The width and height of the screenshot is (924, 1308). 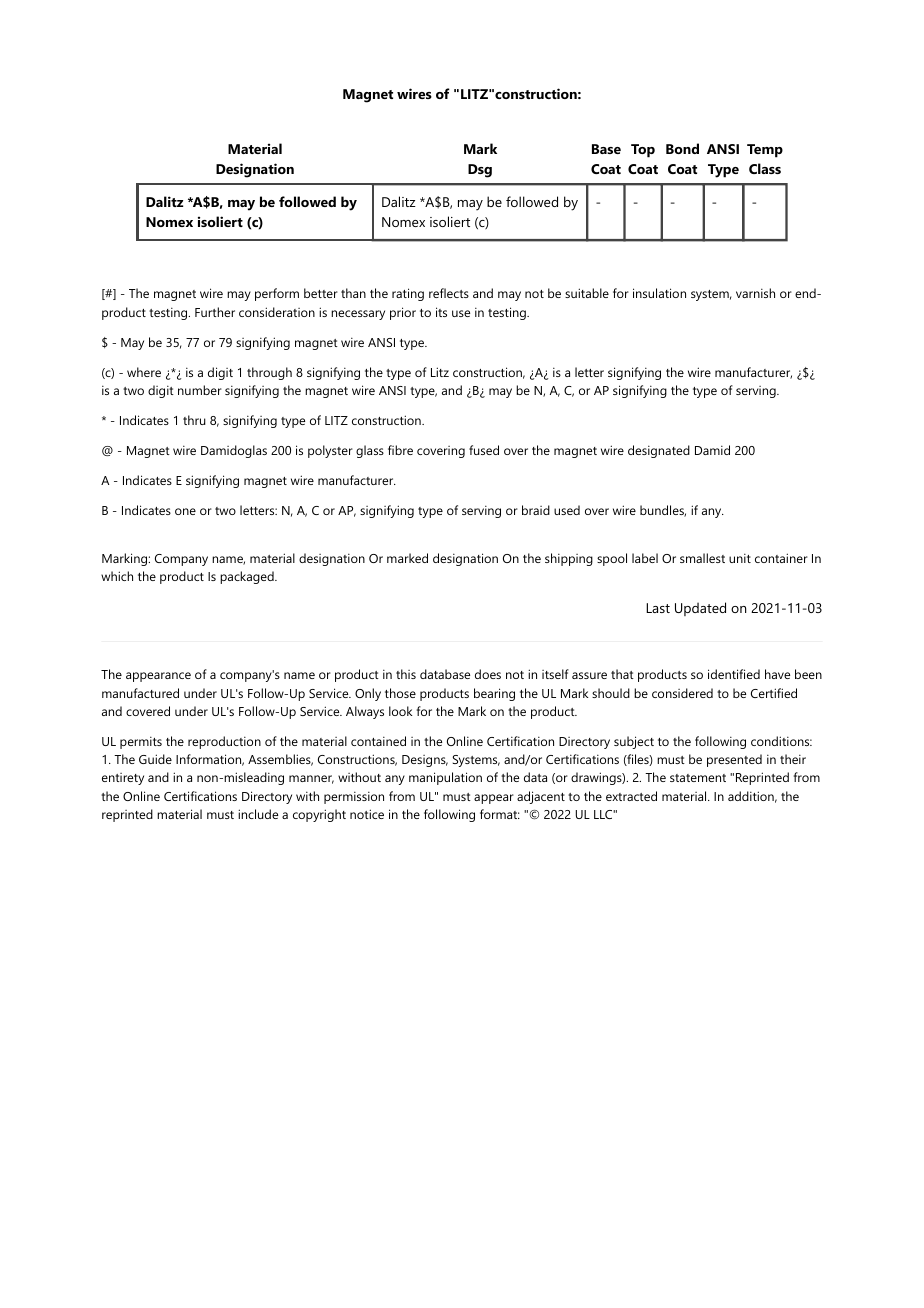 What do you see at coordinates (403, 313) in the screenshot?
I see `prior` at bounding box center [403, 313].
